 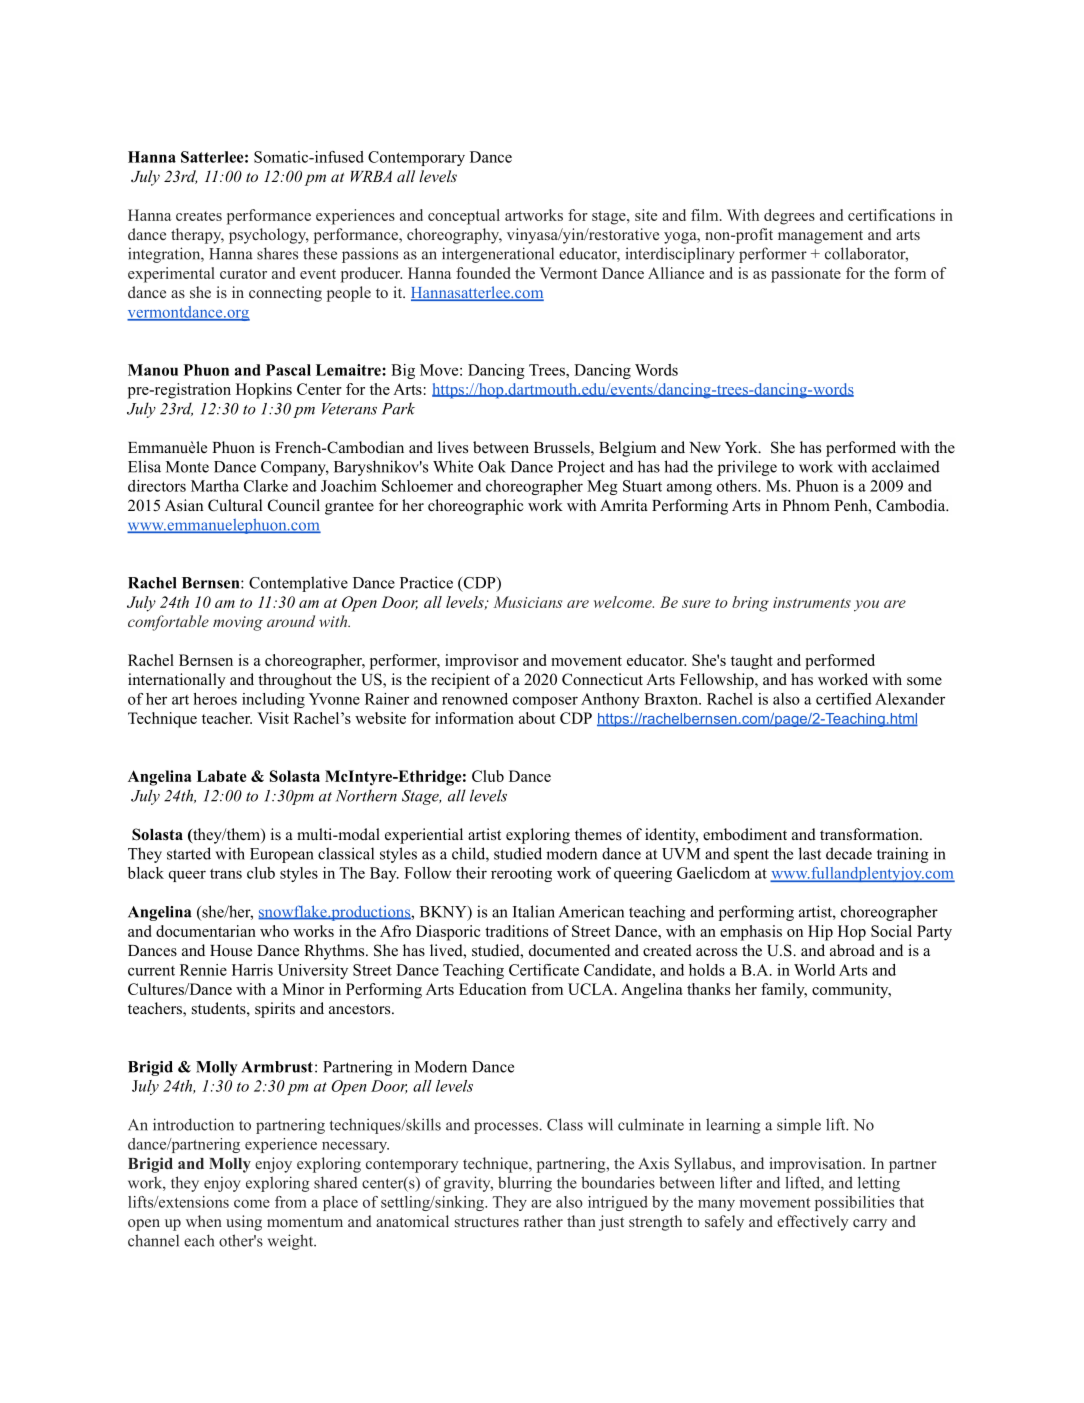 What do you see at coordinates (273, 718) in the screenshot?
I see `Visit` at bounding box center [273, 718].
